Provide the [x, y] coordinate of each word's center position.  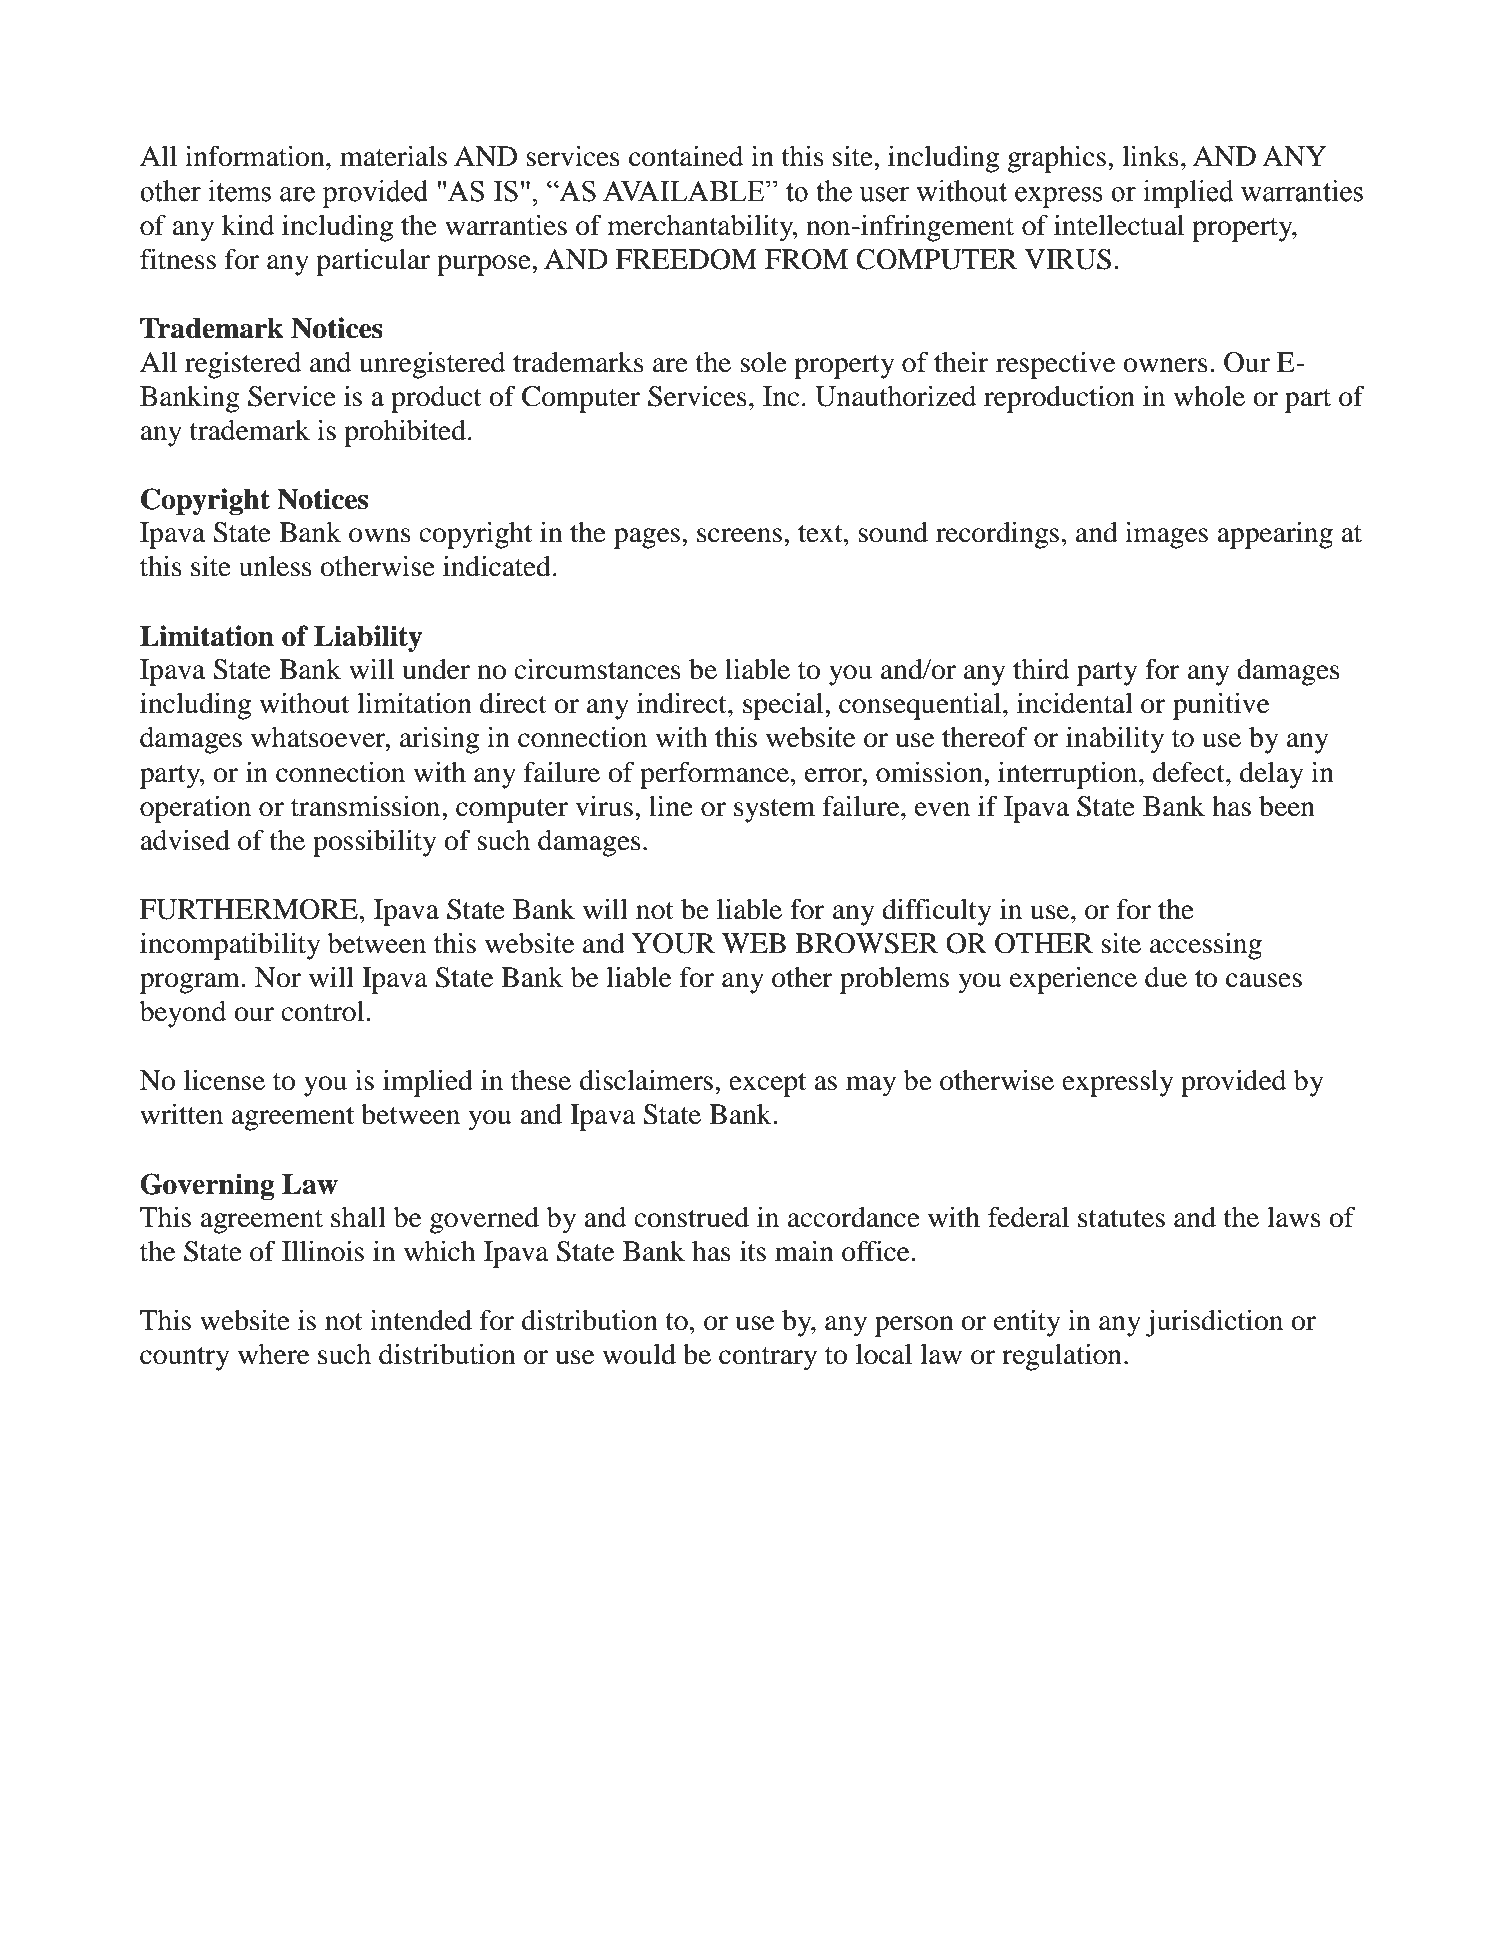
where [273, 1354]
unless [275, 566]
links [1150, 156]
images [1166, 535]
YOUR [673, 943]
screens [739, 535]
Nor [278, 977]
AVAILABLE [685, 191]
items [239, 191]
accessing [1206, 946]
